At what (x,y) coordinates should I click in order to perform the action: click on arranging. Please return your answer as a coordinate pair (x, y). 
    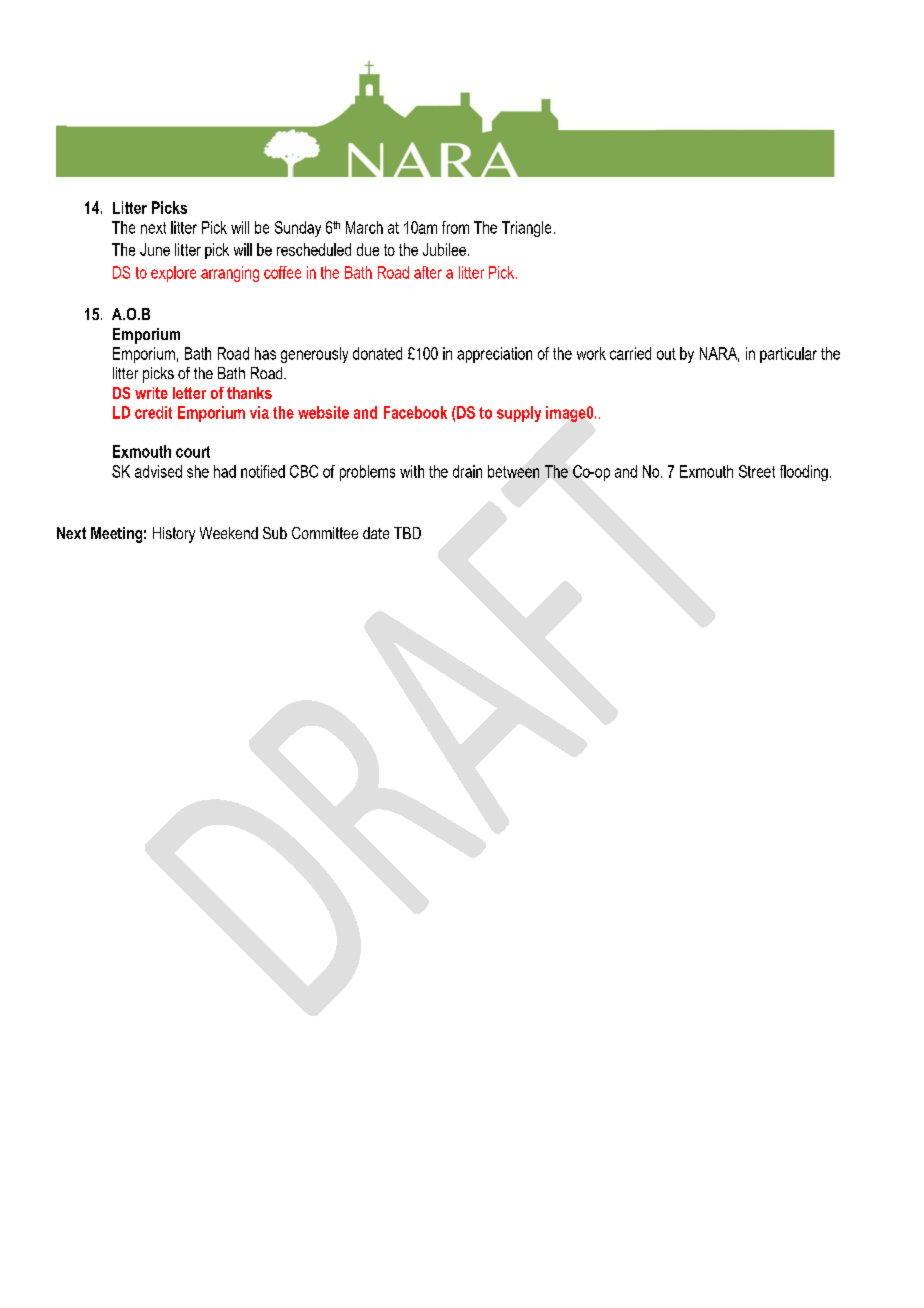
    Looking at the image, I should click on (230, 274).
